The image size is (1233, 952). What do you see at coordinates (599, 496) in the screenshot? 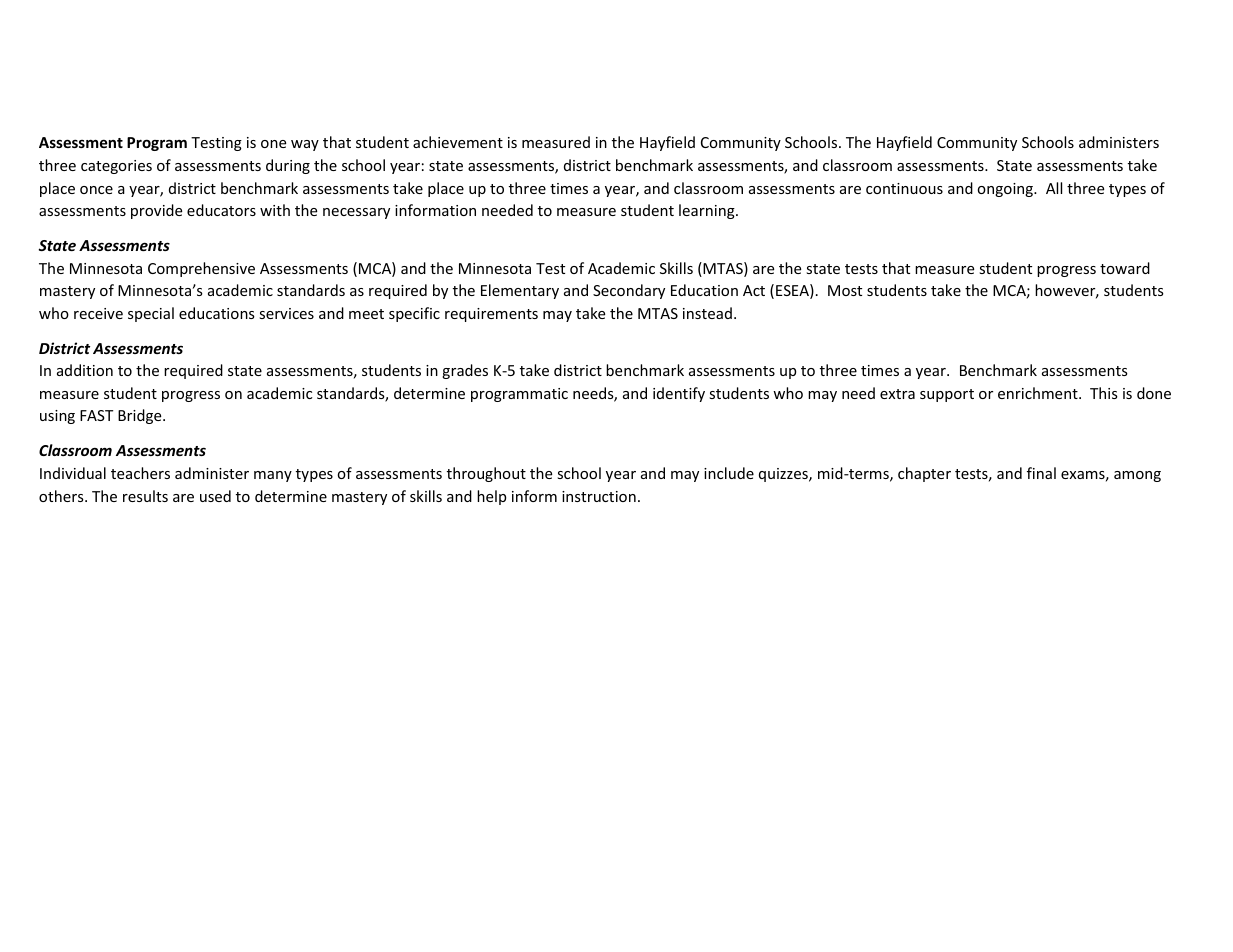
I see `instruction` at bounding box center [599, 496].
